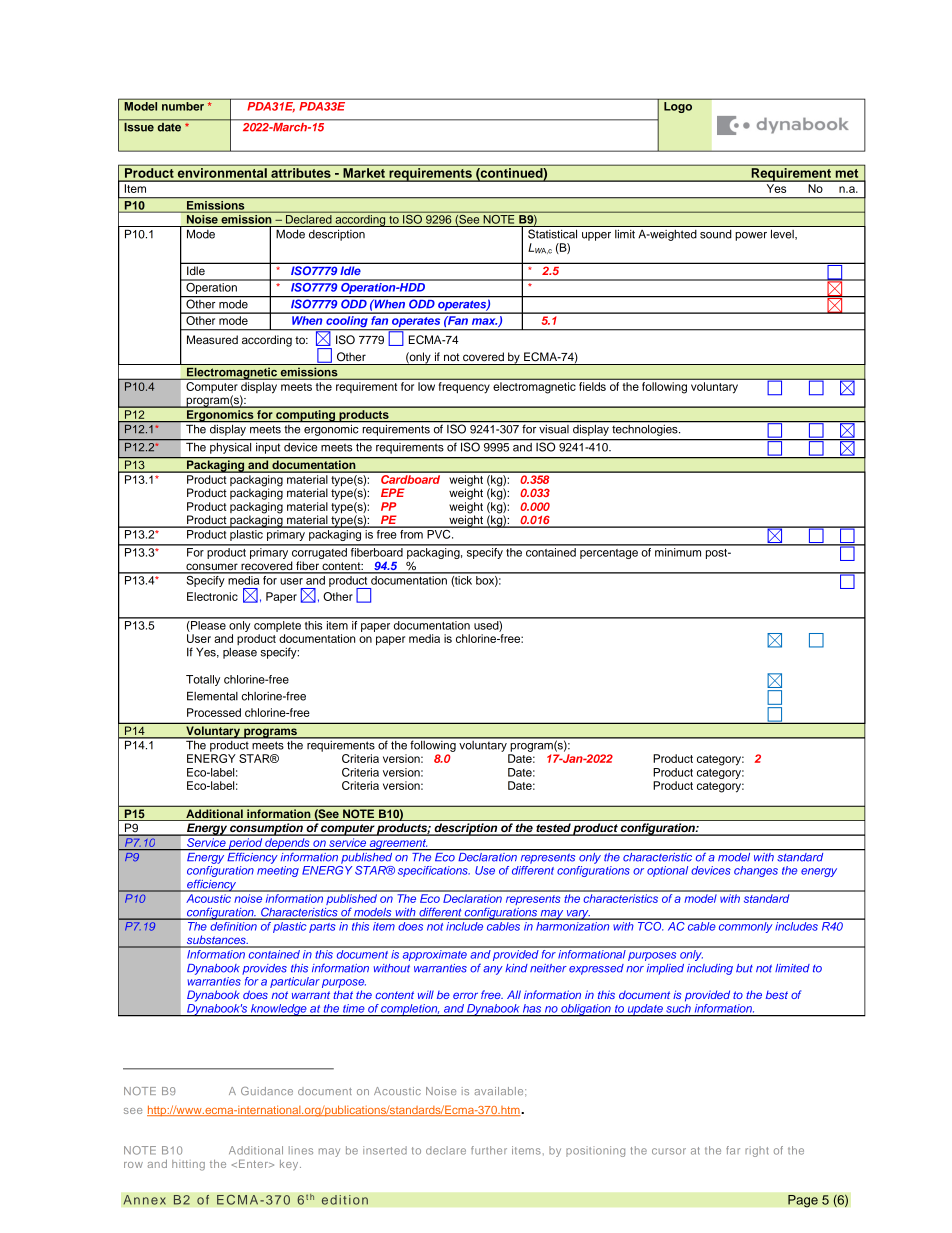 The height and width of the document is (1233, 952). I want to click on Logo, so click(678, 106).
